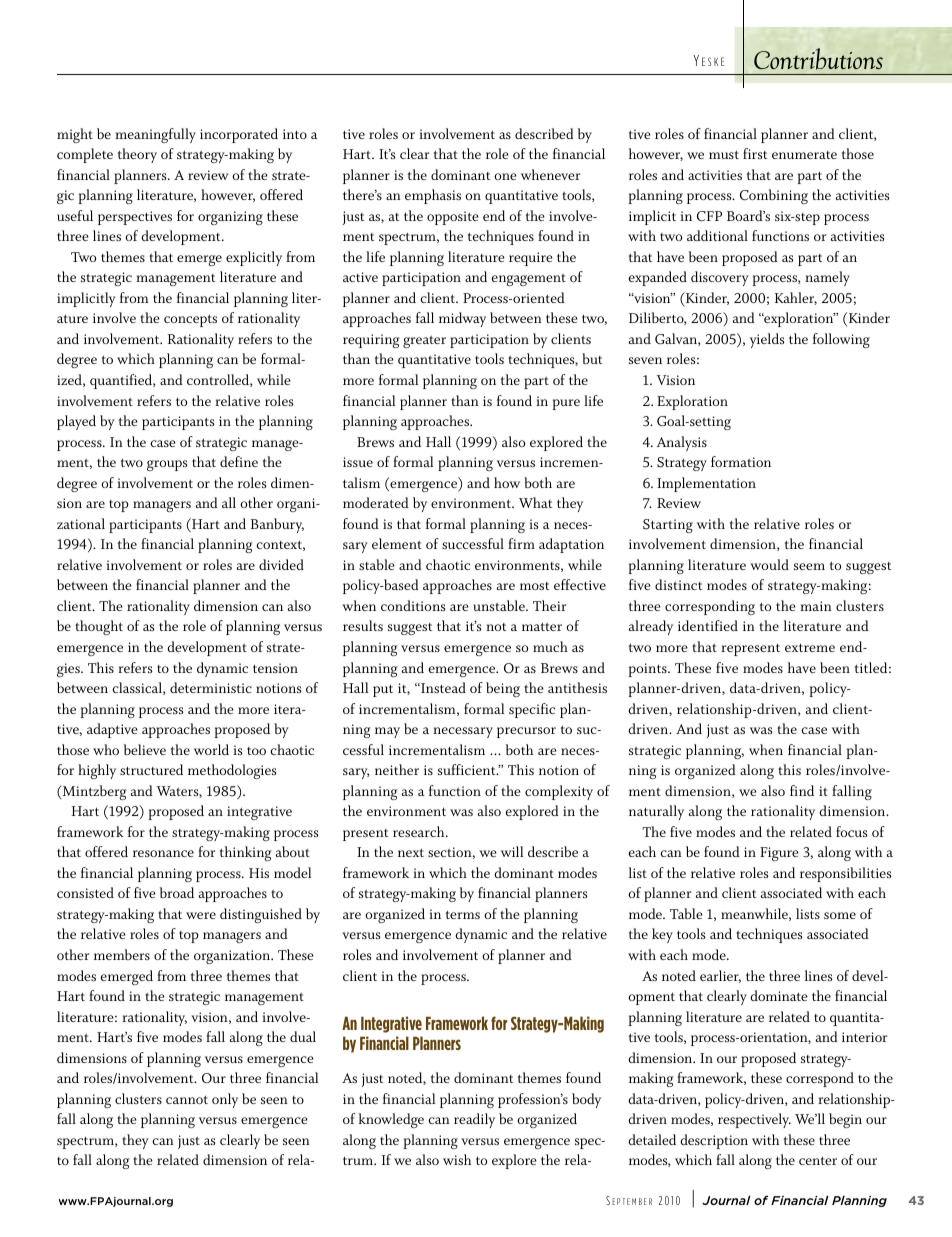  Describe the element at coordinates (462, 319) in the screenshot. I see `midway` at that location.
